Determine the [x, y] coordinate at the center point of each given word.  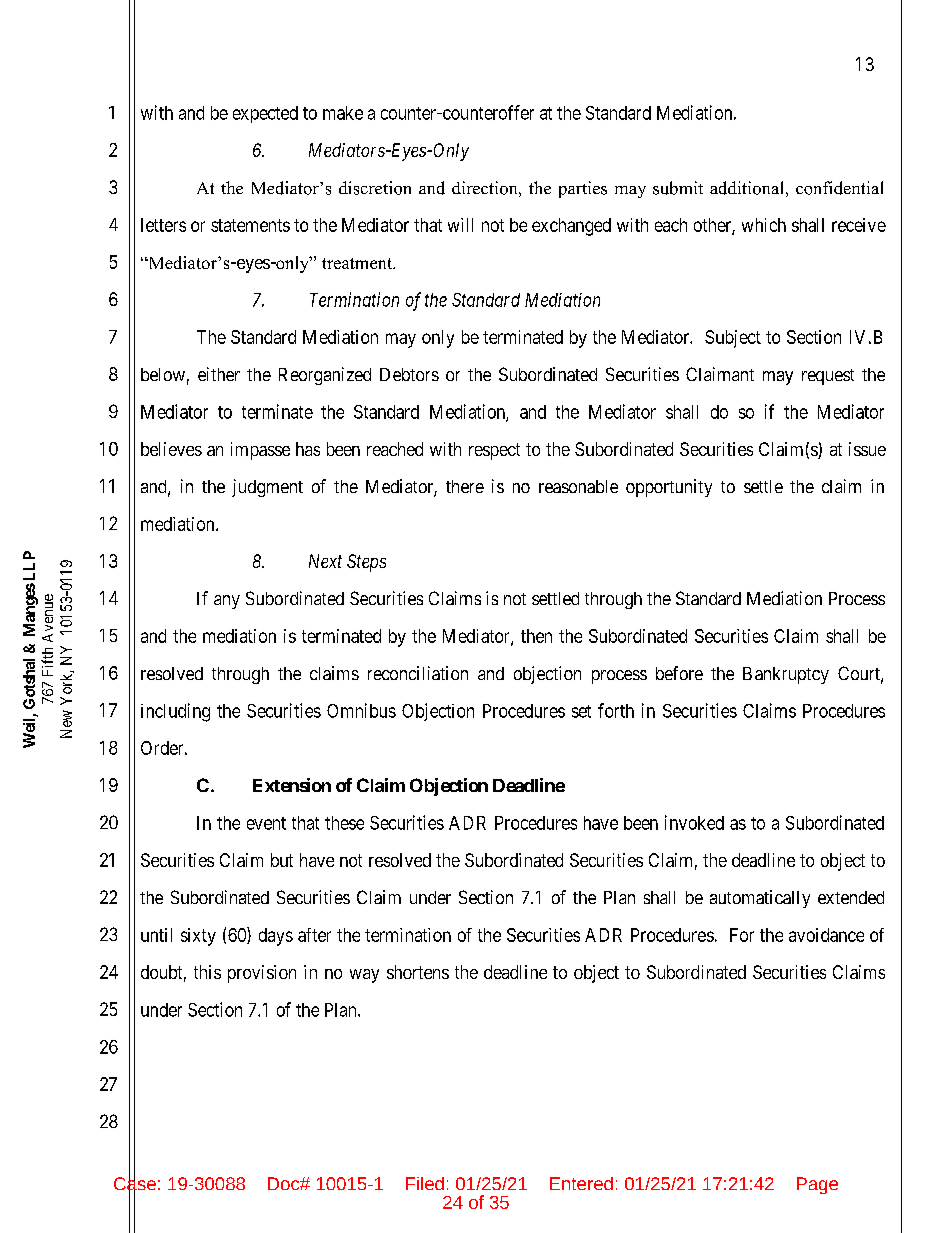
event [266, 823]
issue [867, 449]
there [465, 486]
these [344, 823]
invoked [694, 822]
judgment [267, 488]
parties [583, 189]
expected [265, 114]
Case [135, 1184]
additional [746, 188]
